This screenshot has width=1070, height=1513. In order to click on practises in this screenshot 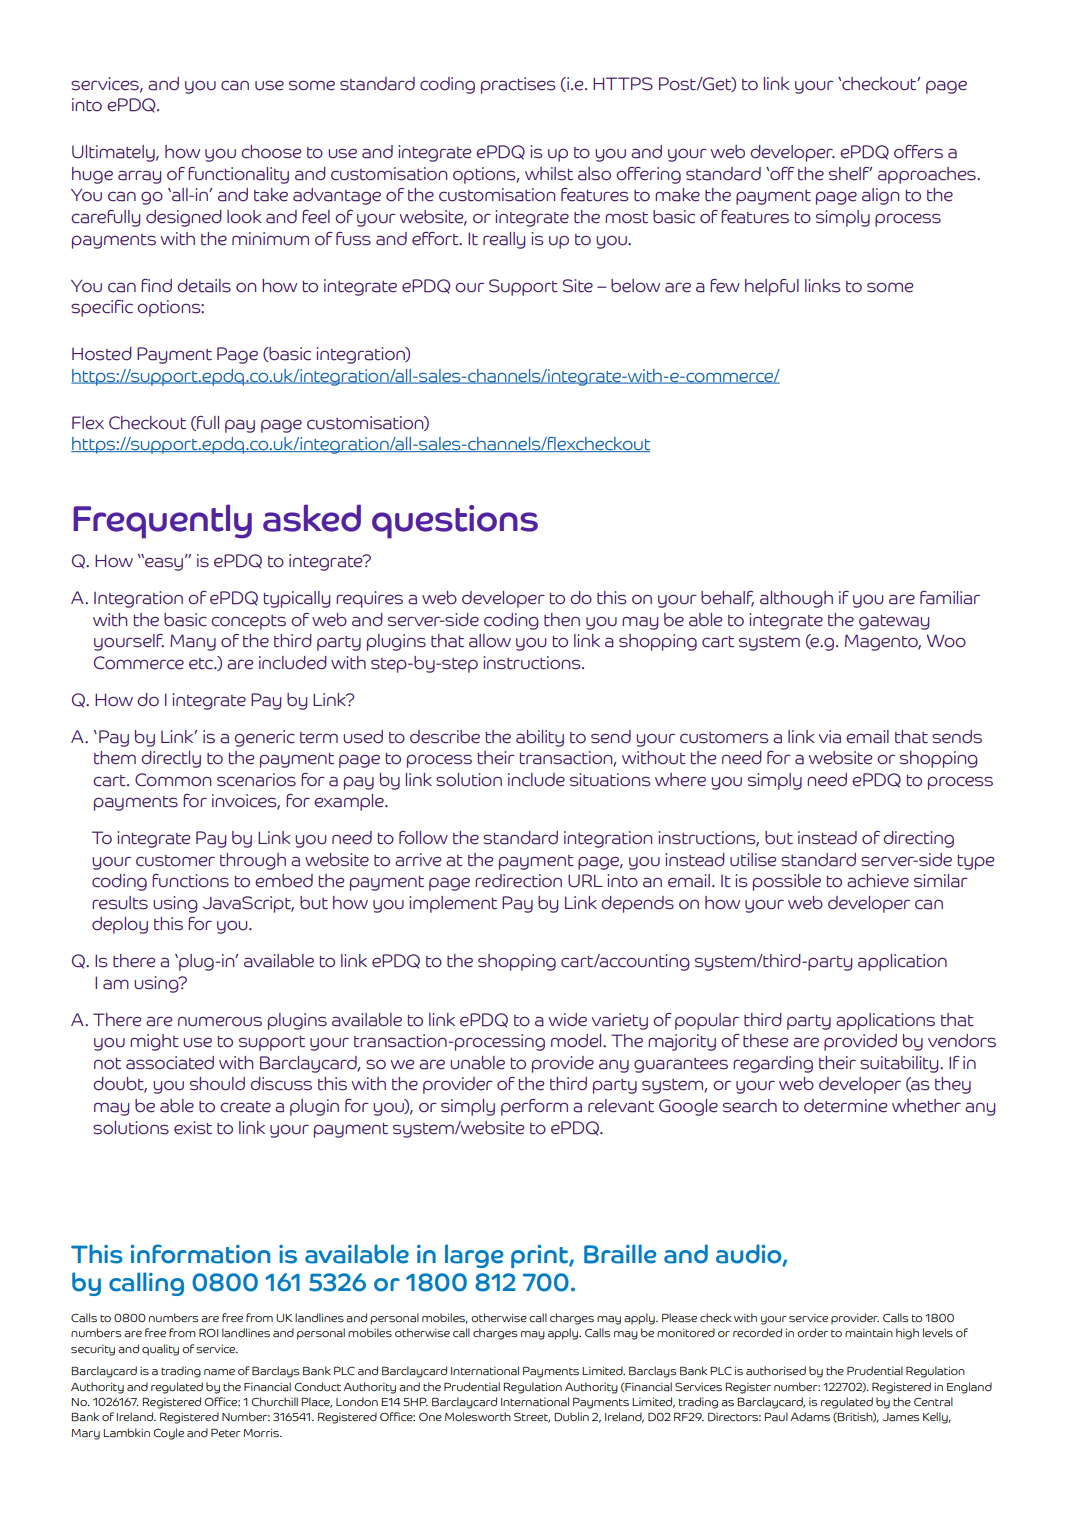, I will do `click(518, 85)`.
